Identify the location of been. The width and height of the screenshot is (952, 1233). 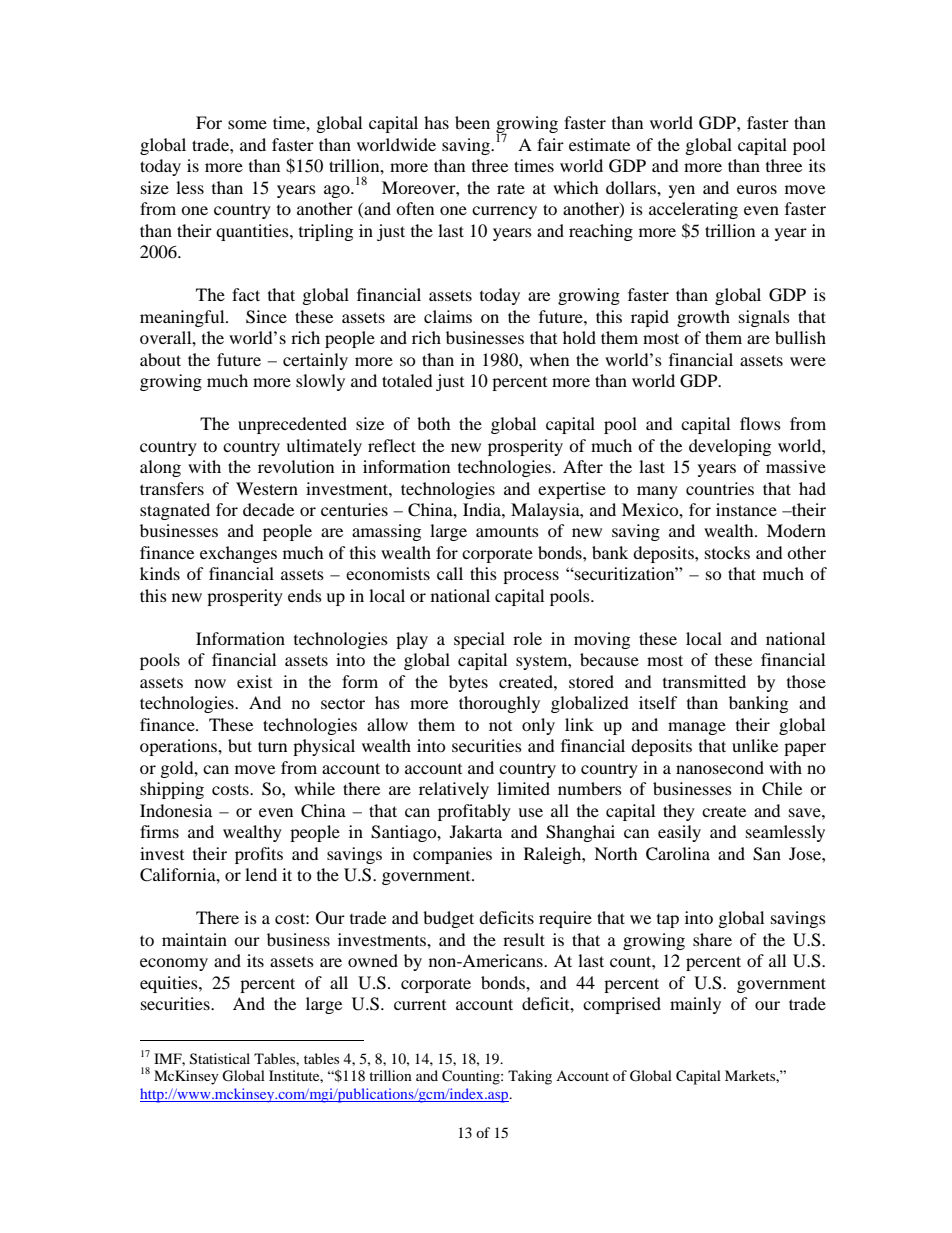
(472, 122).
